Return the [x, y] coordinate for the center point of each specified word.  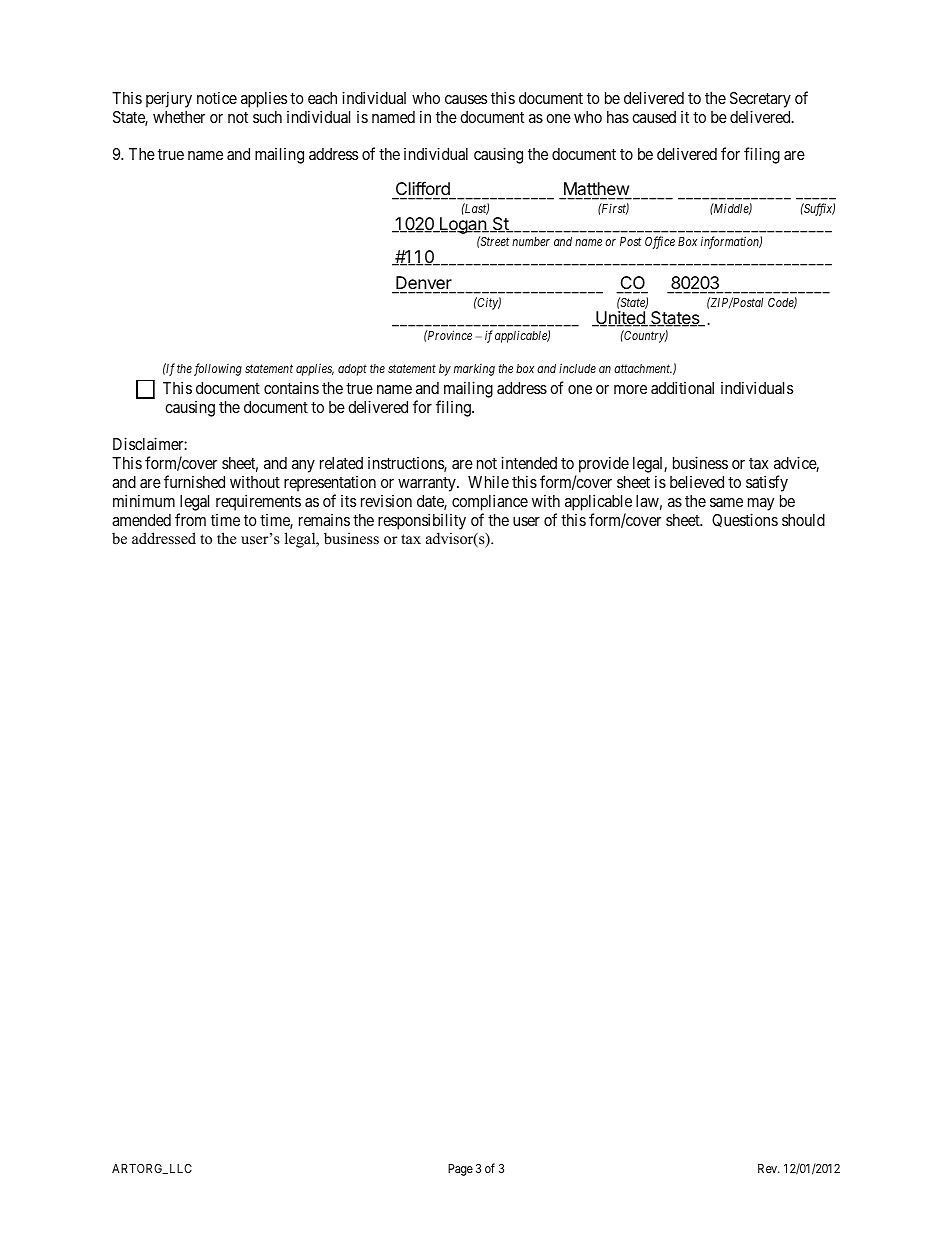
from [190, 519]
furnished [194, 481]
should [803, 520]
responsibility [422, 521]
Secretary [760, 100]
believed [697, 482]
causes [466, 99]
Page [460, 1170]
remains [324, 520]
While [488, 481]
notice [217, 97]
